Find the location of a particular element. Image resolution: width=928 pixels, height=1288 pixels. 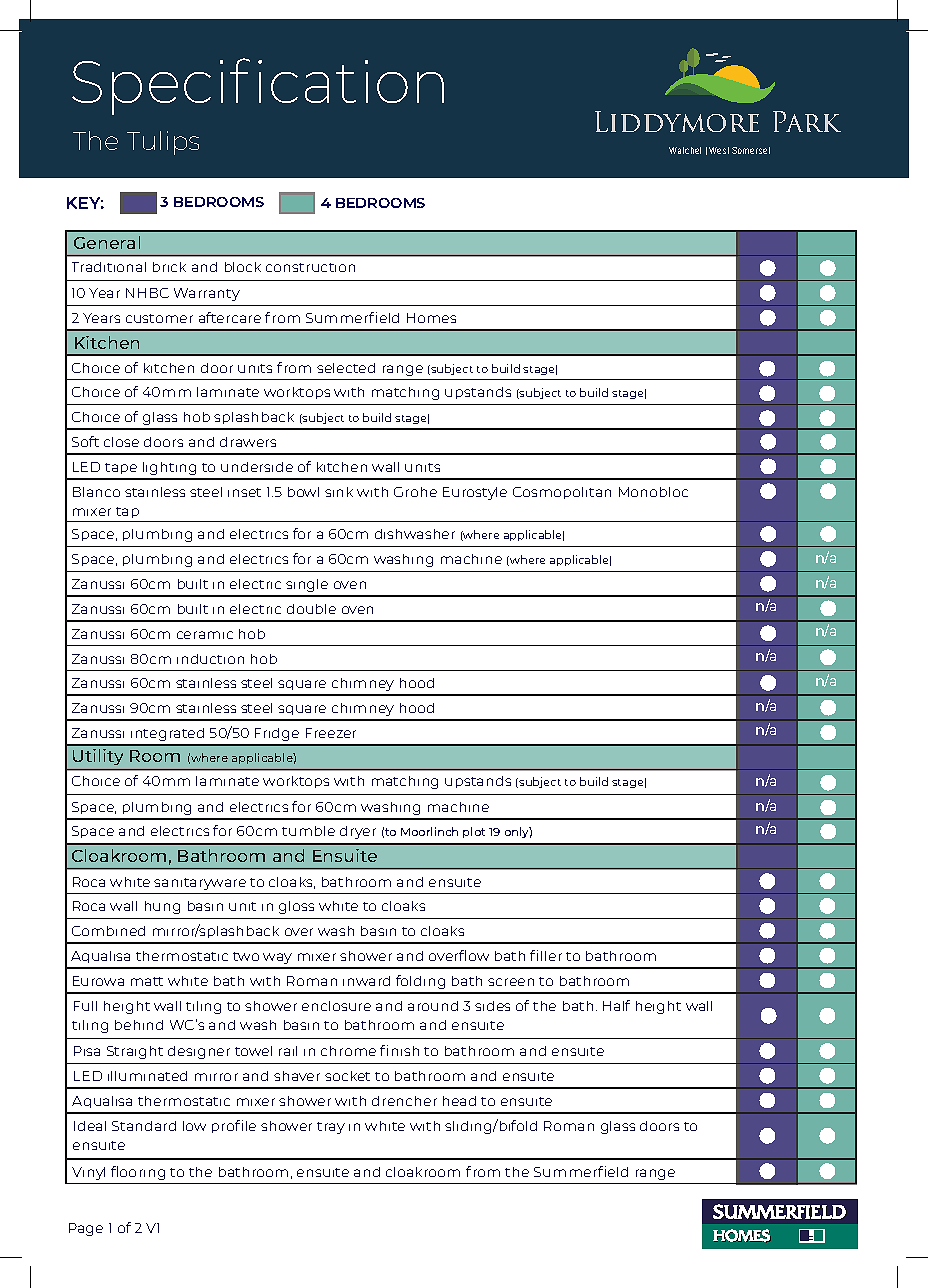

flooring is located at coordinates (138, 1173).
